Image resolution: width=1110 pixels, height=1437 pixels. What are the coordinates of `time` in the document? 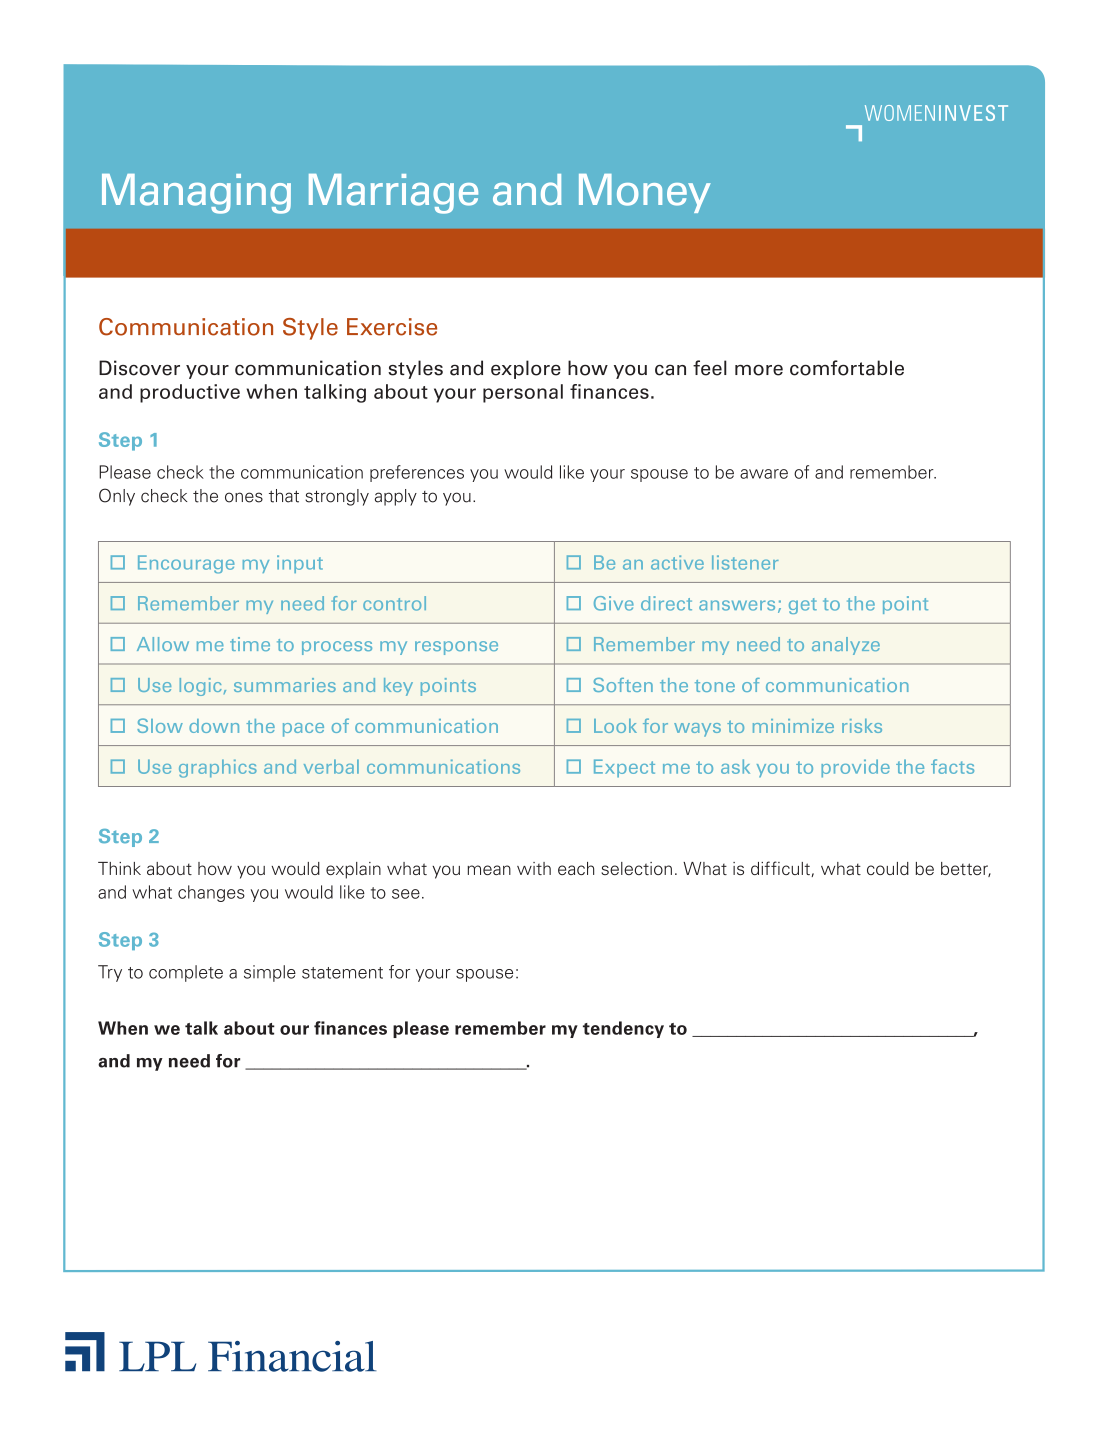 It's located at (250, 644).
